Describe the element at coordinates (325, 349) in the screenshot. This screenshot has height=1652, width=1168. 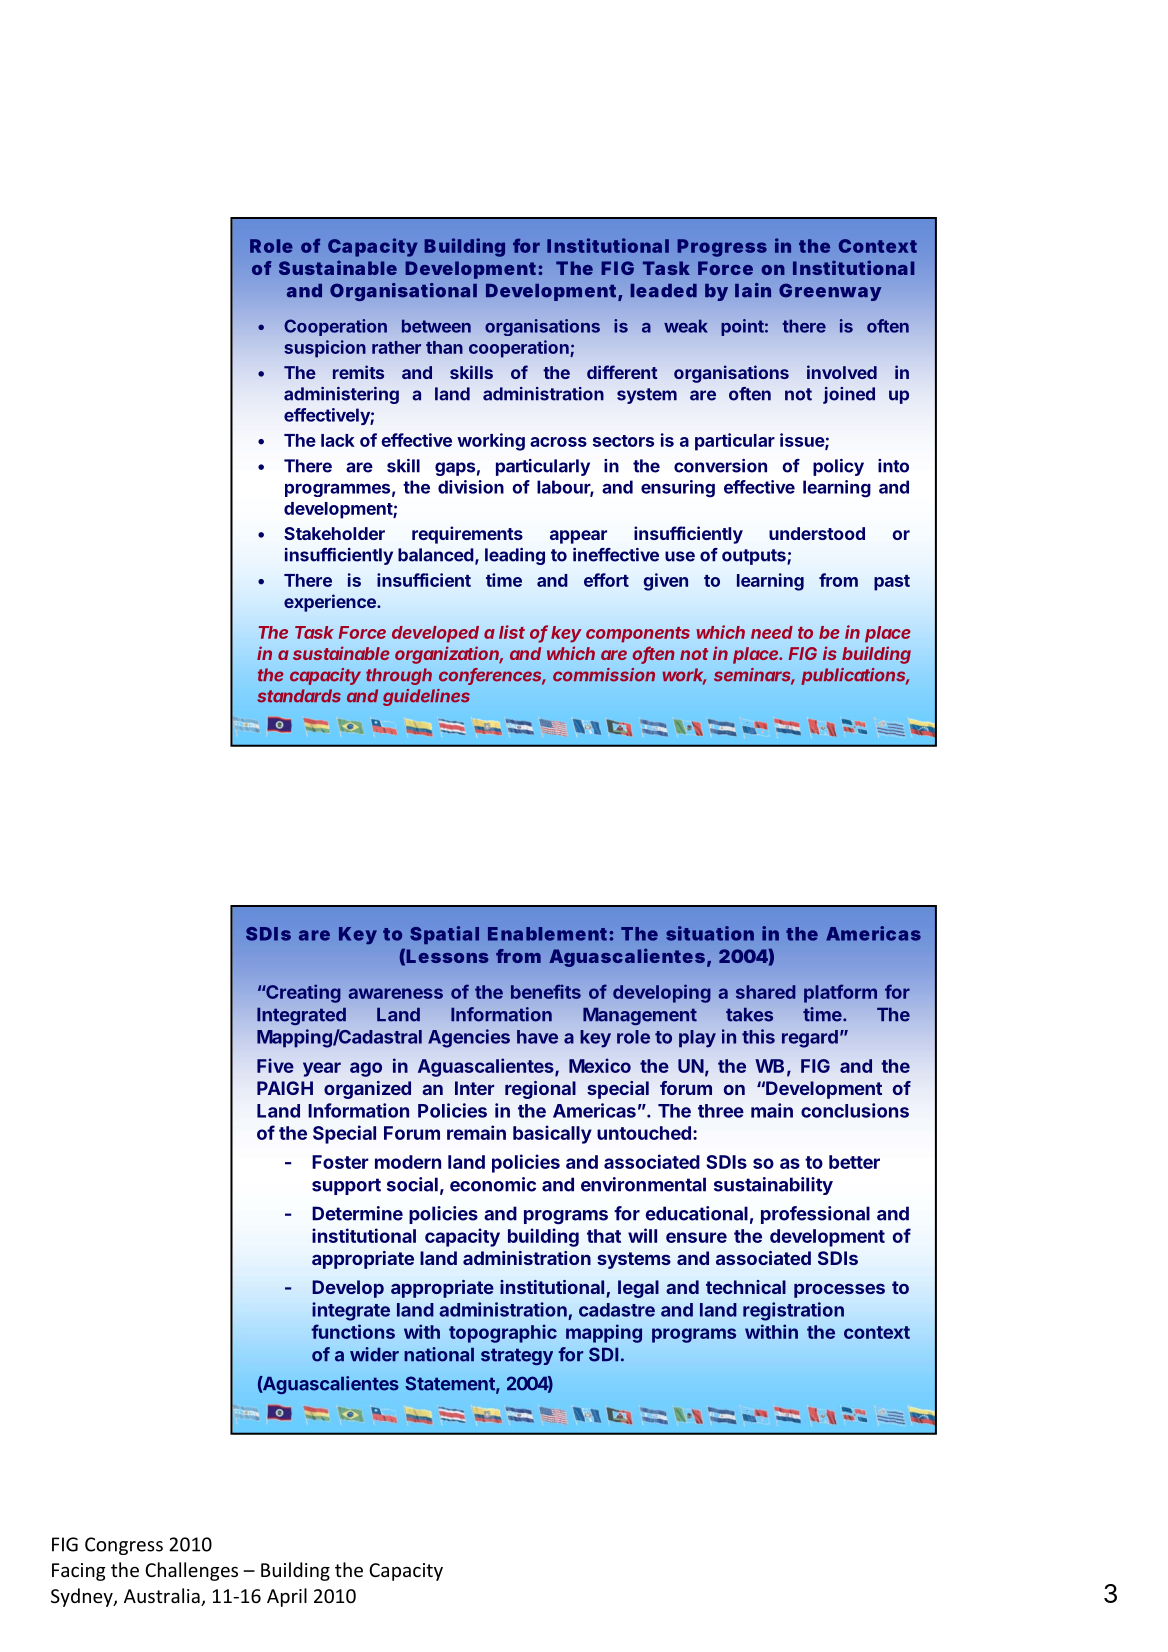
I see `suspicion` at that location.
